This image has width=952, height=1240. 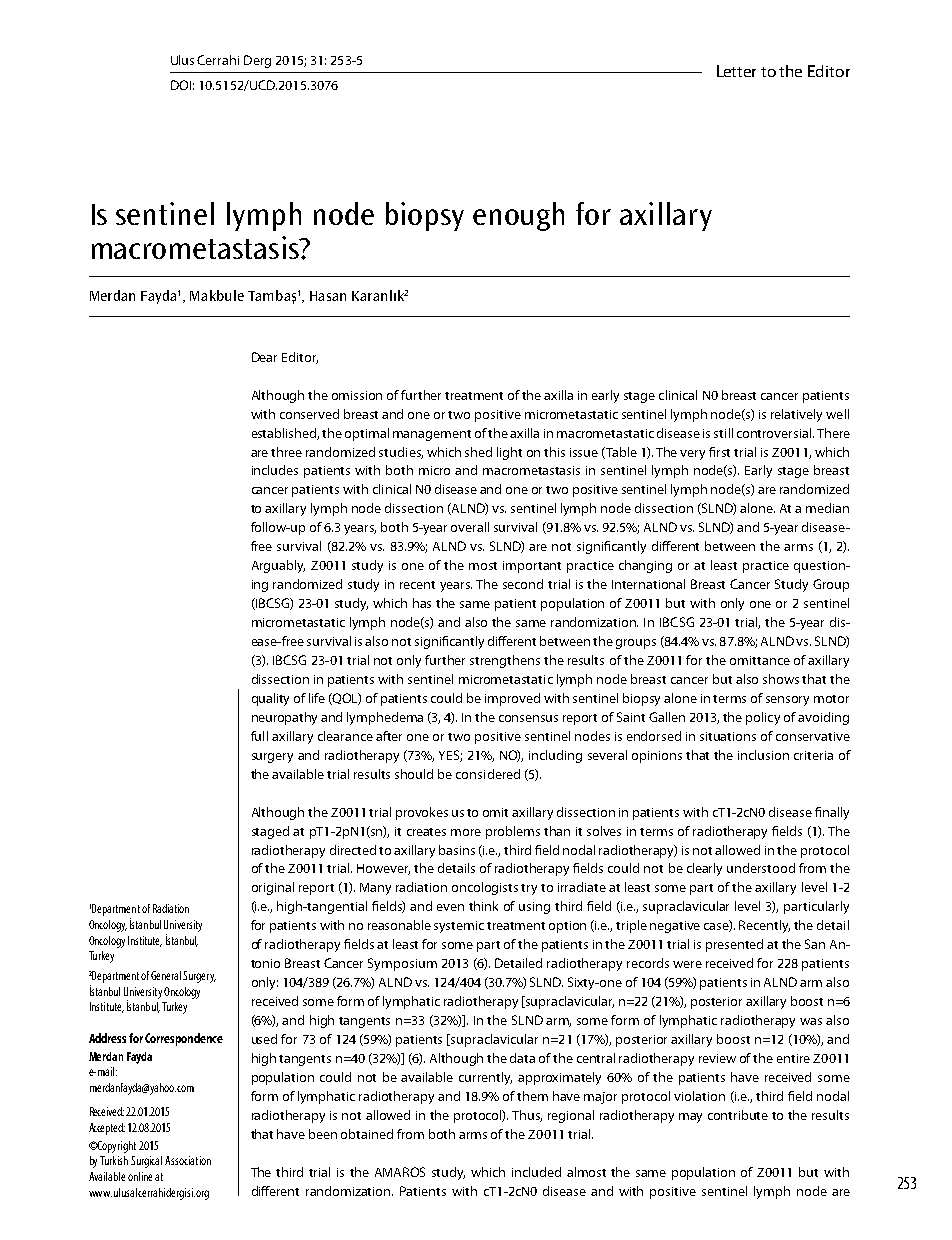 I want to click on first, so click(x=719, y=452).
